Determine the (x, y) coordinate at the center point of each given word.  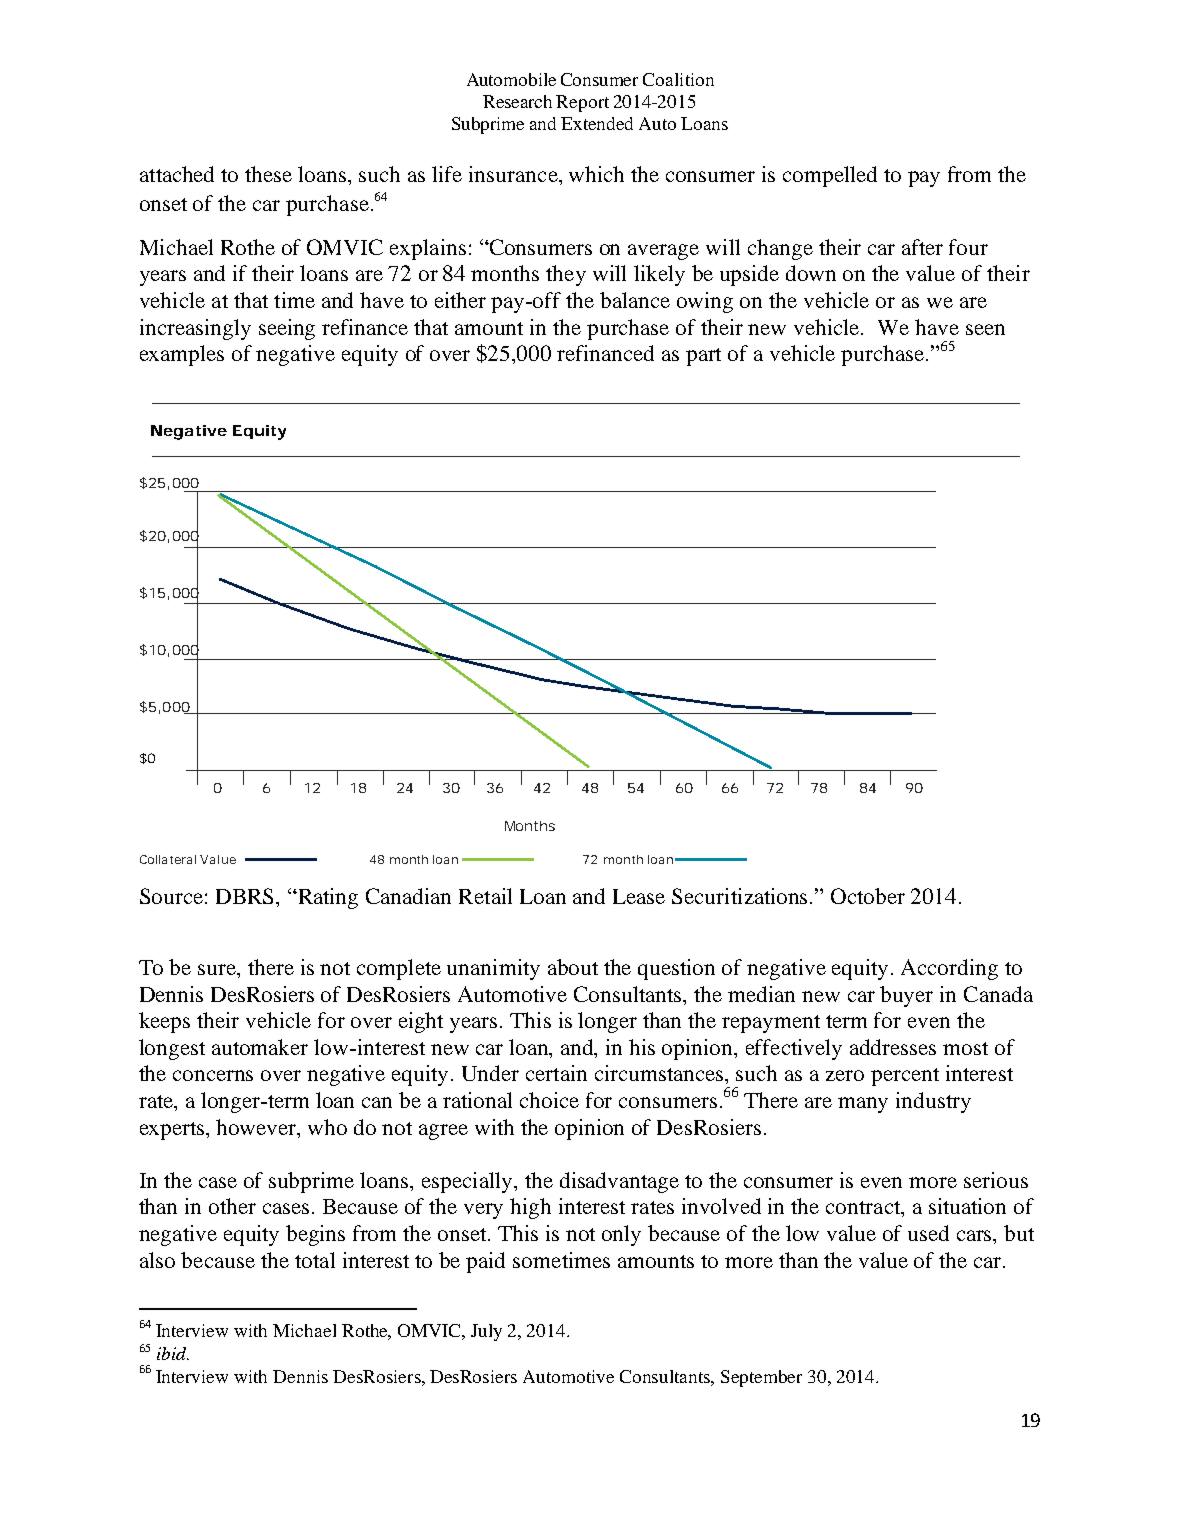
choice (549, 1100)
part (703, 357)
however (257, 1127)
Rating (327, 898)
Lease (639, 896)
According (949, 969)
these (268, 174)
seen (985, 329)
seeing (287, 329)
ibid (173, 1353)
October (868, 896)
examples (182, 355)
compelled (830, 176)
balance (635, 300)
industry (933, 1102)
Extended (597, 123)
